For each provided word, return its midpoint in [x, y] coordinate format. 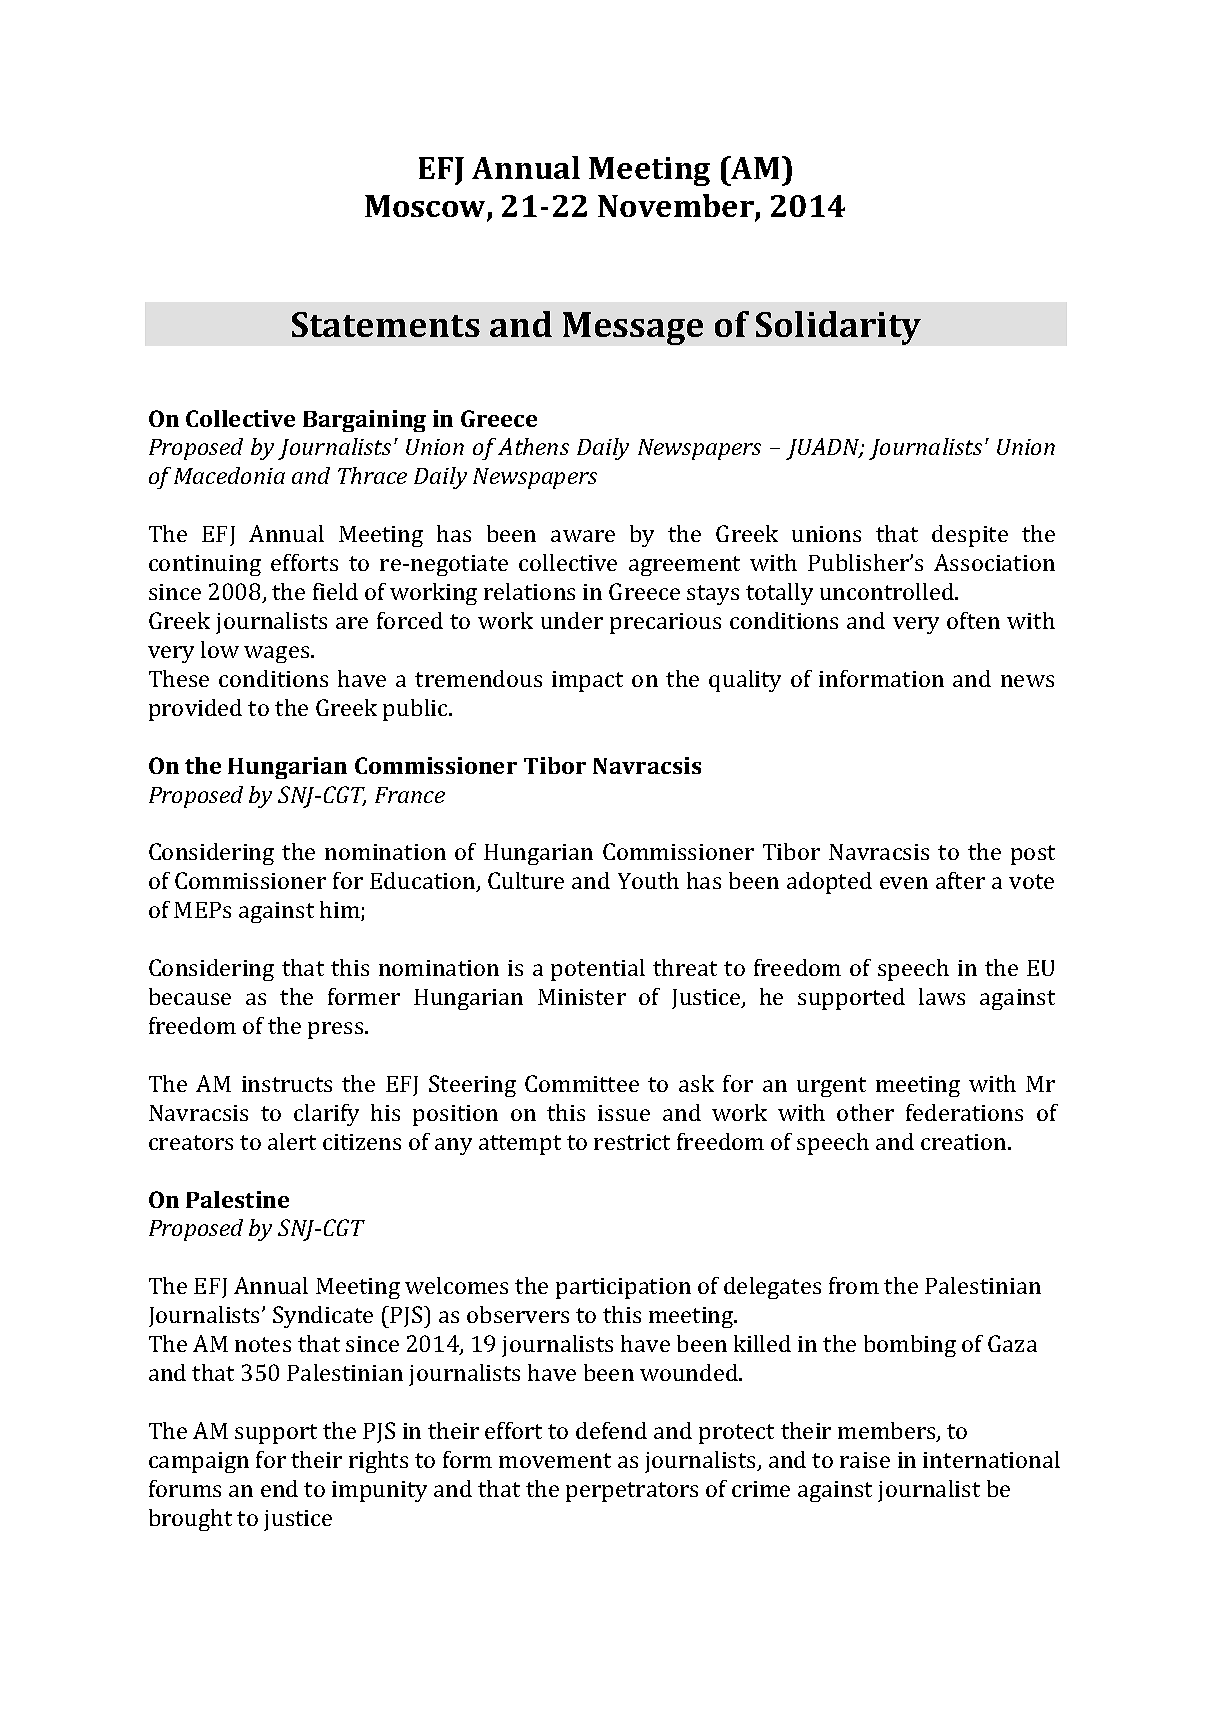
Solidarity [838, 328]
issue [624, 1113]
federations [964, 1112]
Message [633, 328]
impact [587, 681]
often [973, 620]
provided [195, 710]
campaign [199, 1462]
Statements [386, 324]
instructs [287, 1084]
